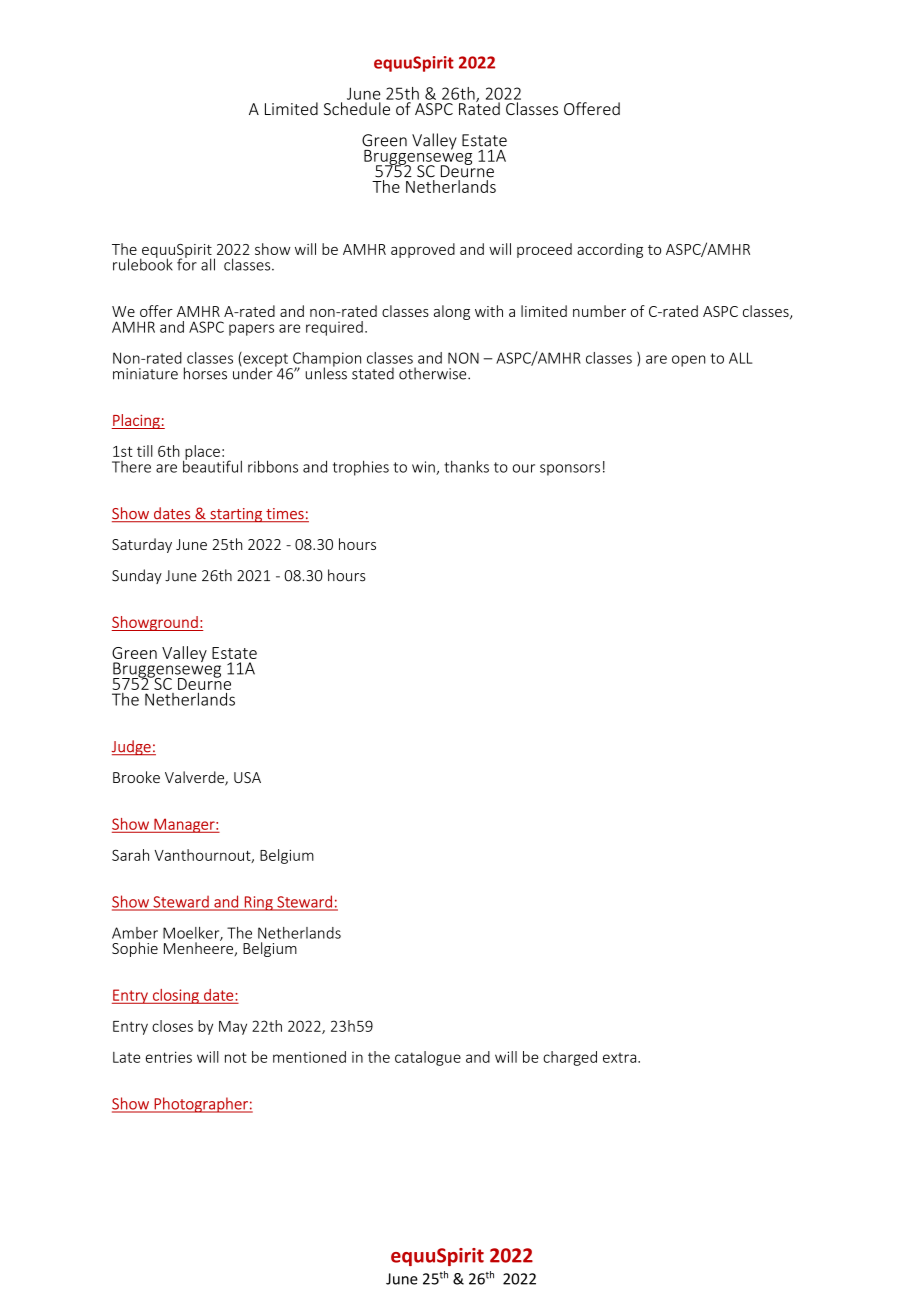  Describe the element at coordinates (201, 453) in the screenshot. I see `place` at that location.
